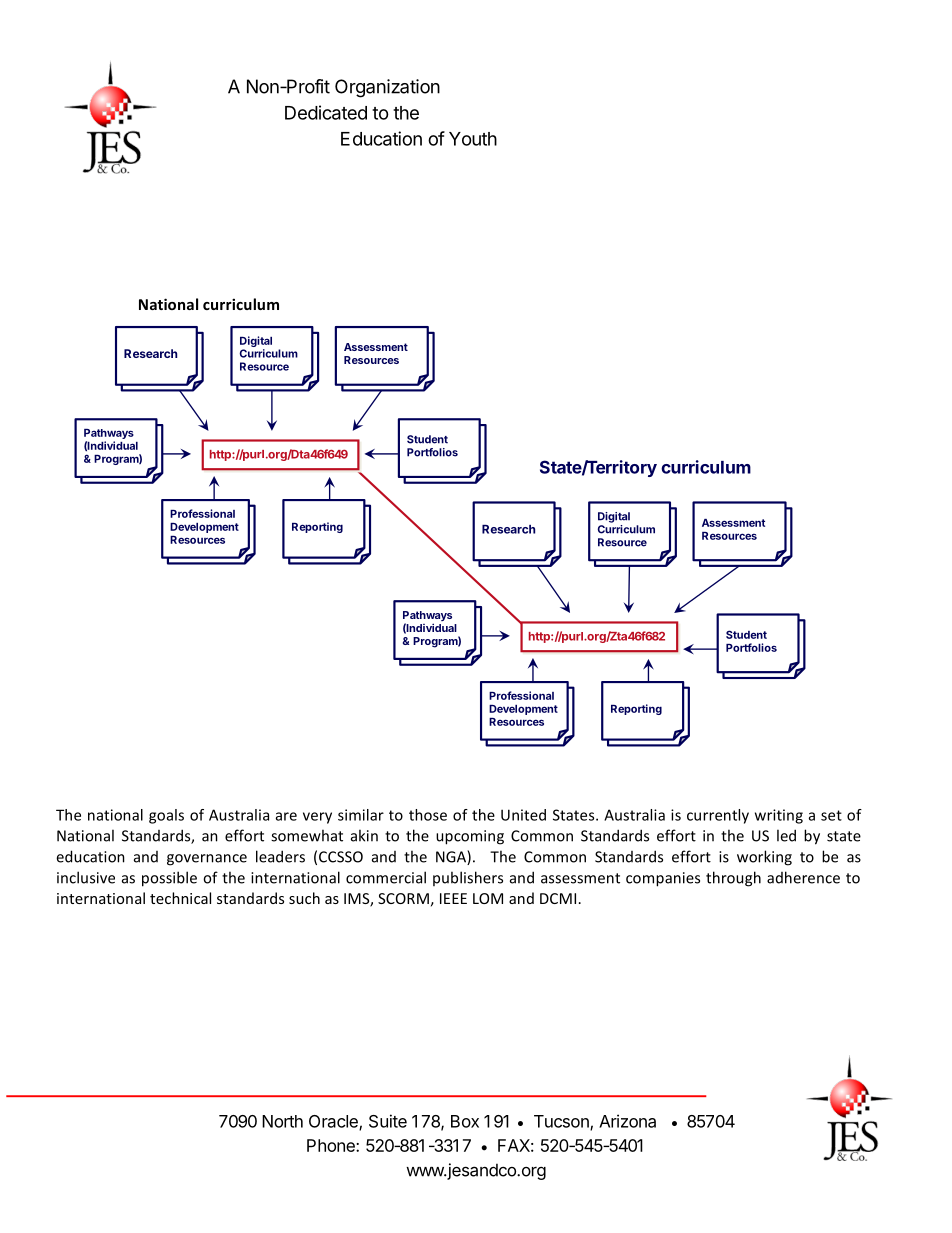  What do you see at coordinates (473, 139) in the screenshot?
I see `Youth` at bounding box center [473, 139].
